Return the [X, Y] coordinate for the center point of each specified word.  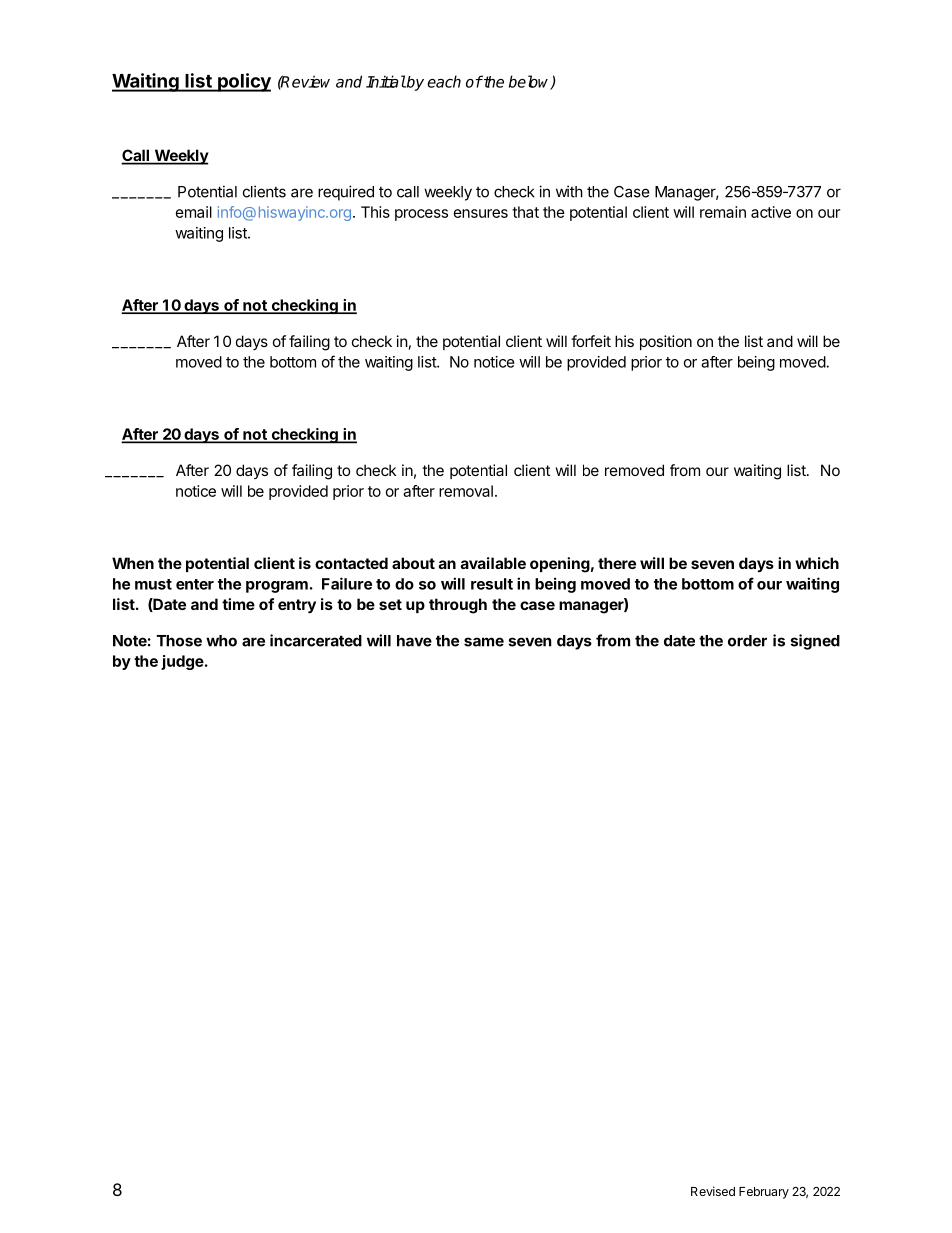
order [747, 641]
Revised [713, 1191]
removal [466, 491]
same [484, 642]
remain [723, 212]
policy [243, 82]
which [817, 563]
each [444, 81]
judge [182, 662]
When [133, 563]
